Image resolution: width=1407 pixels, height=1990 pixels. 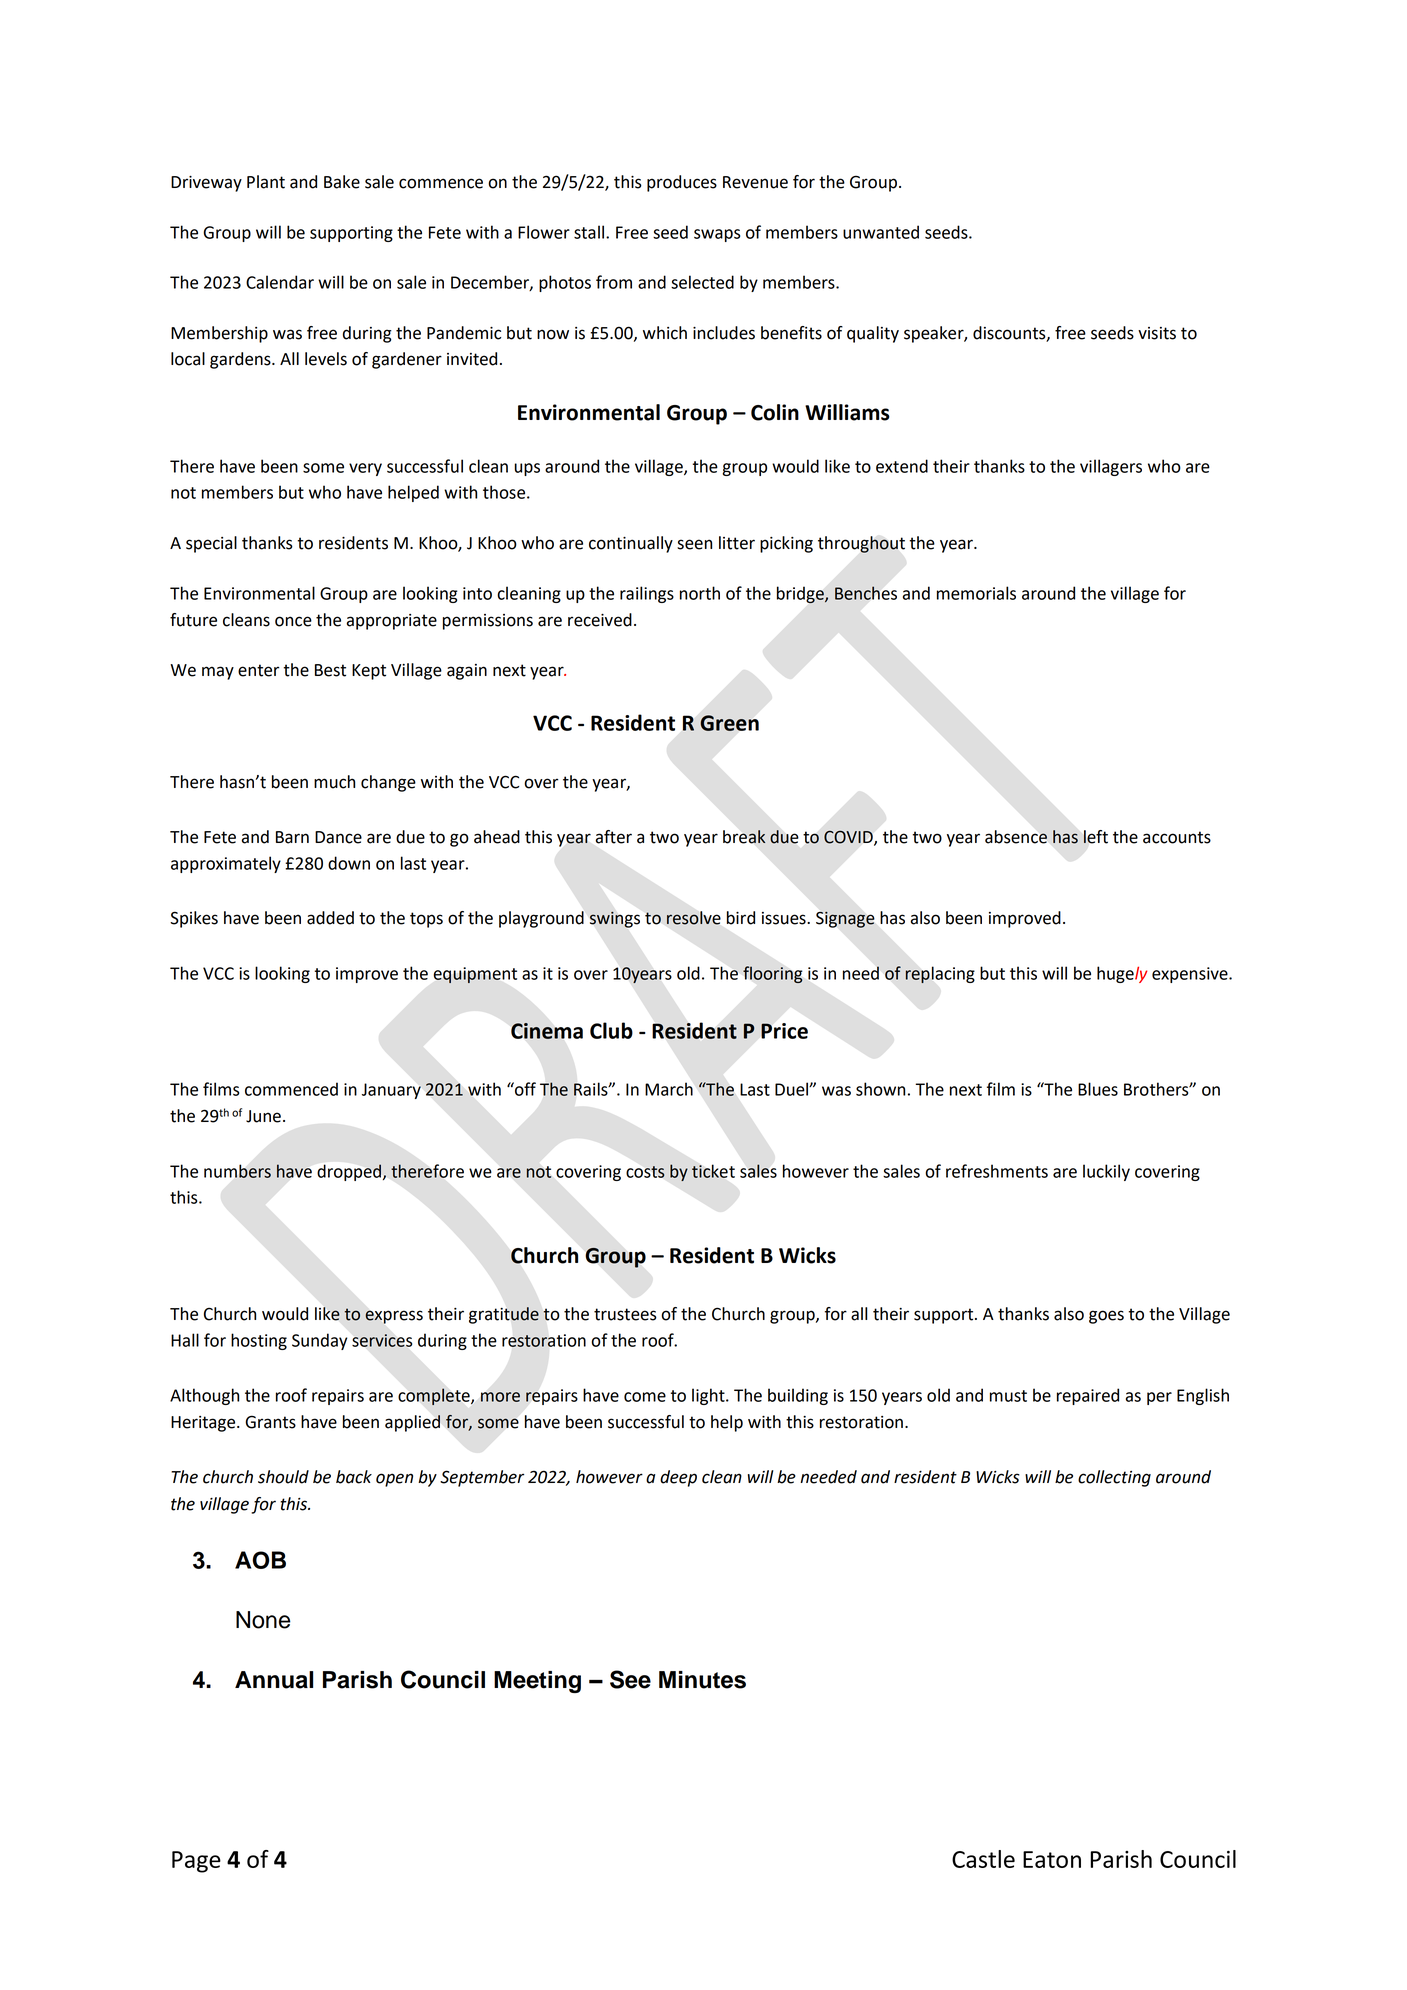 What do you see at coordinates (342, 182) in the screenshot?
I see `Bake` at bounding box center [342, 182].
